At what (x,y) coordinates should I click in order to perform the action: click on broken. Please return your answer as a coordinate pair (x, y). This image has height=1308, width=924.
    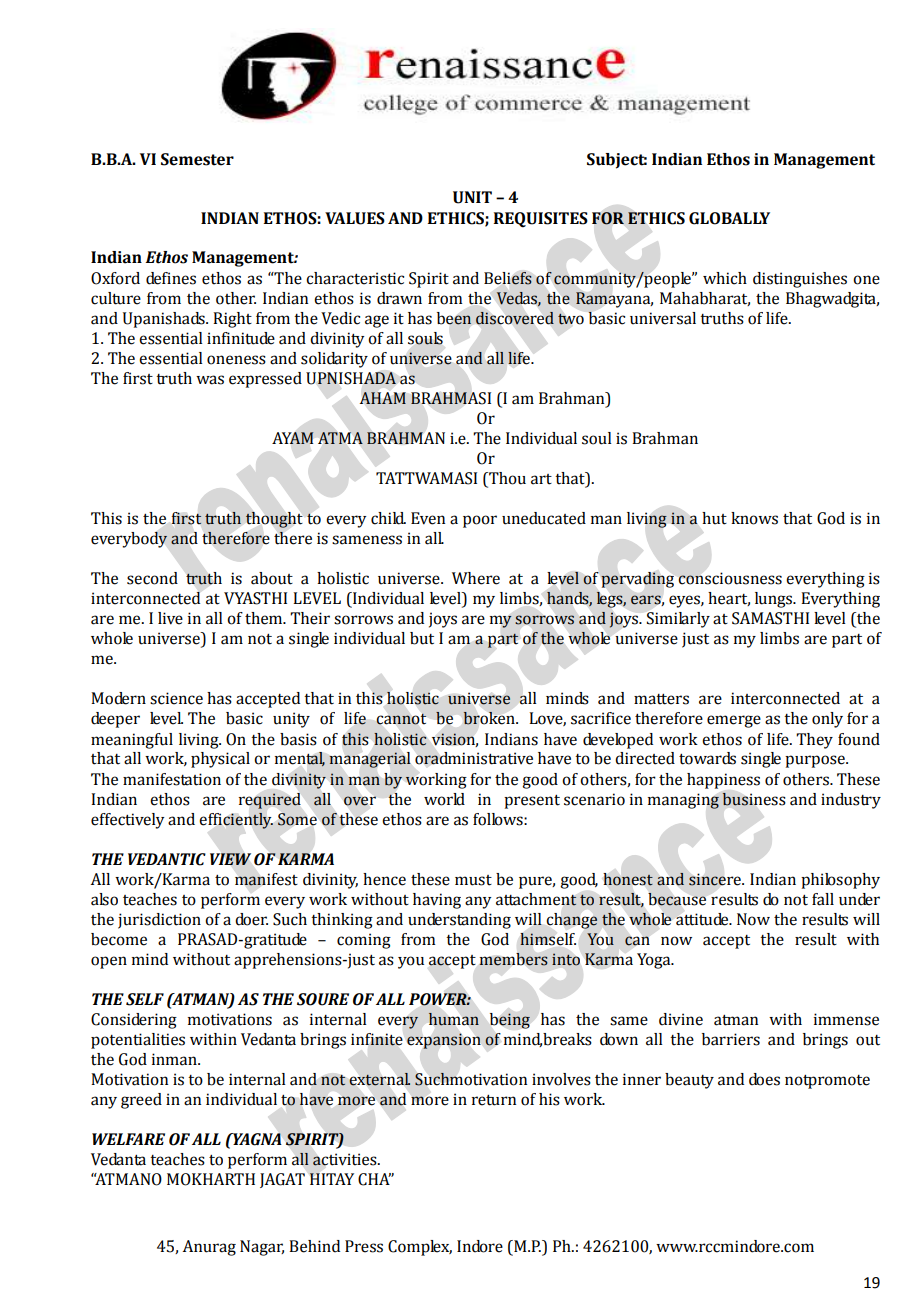
    Looking at the image, I should click on (490, 718).
